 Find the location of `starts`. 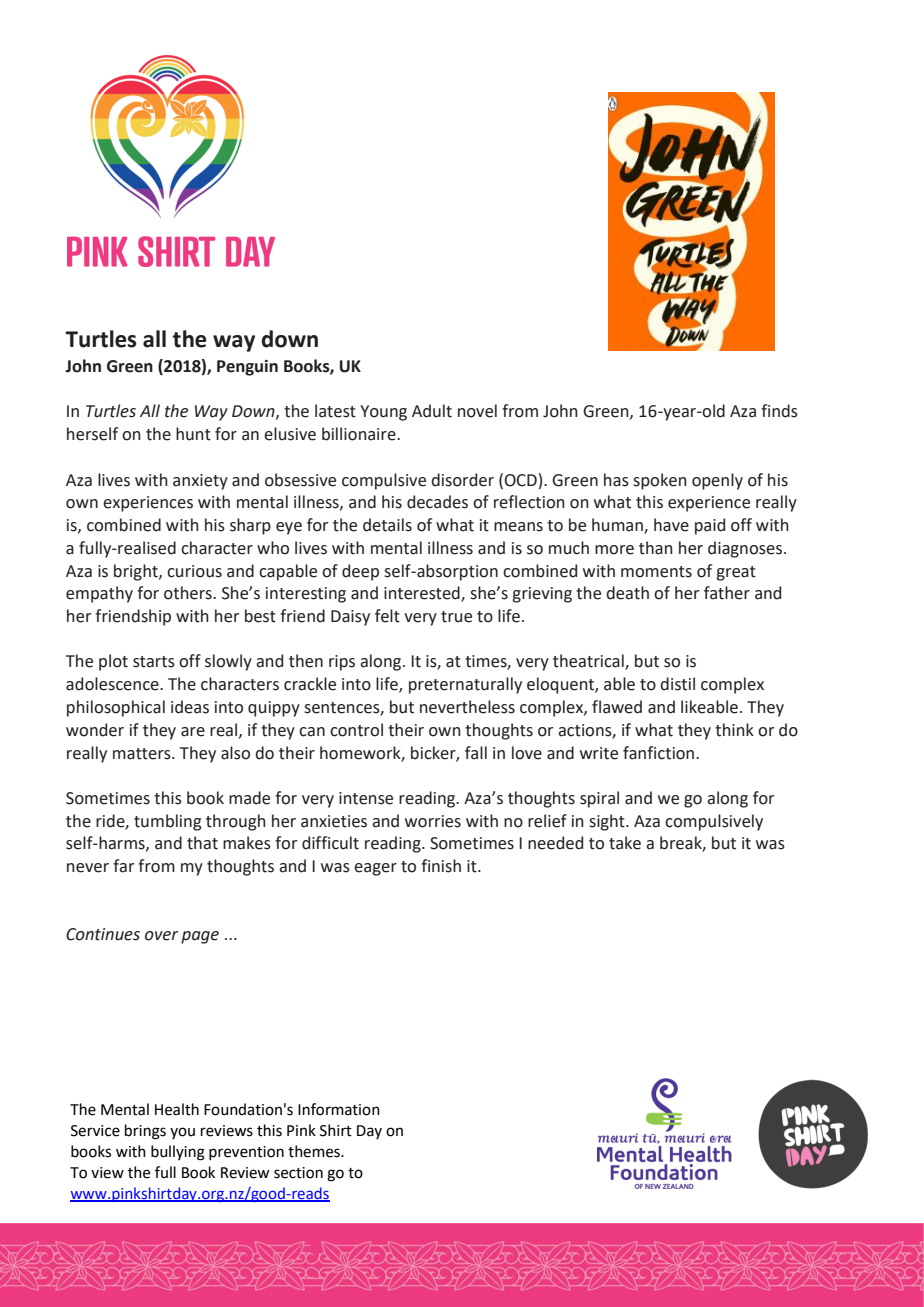

starts is located at coordinates (154, 662).
